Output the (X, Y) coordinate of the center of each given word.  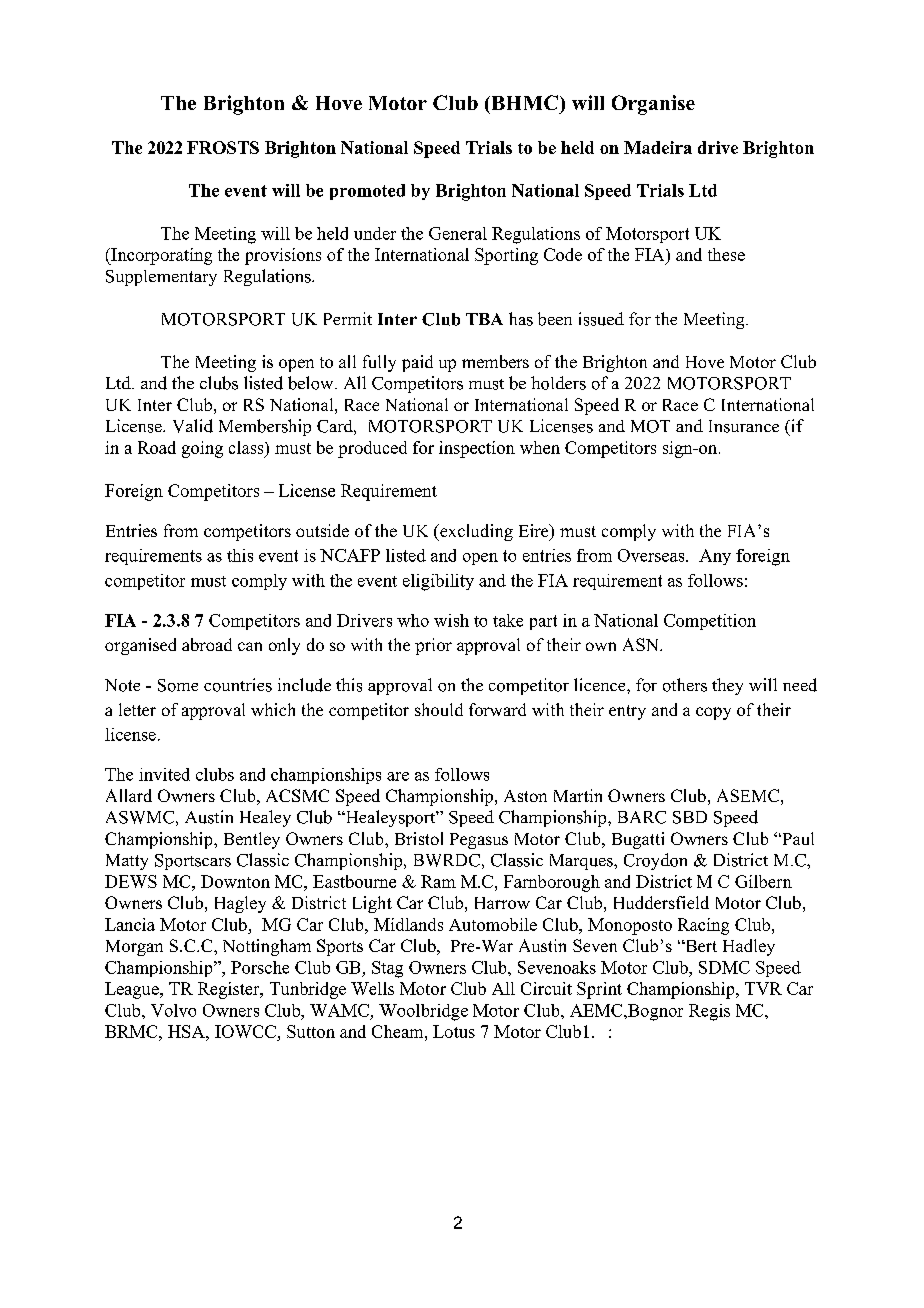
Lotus (454, 1031)
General (458, 233)
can (250, 646)
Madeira (658, 147)
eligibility (438, 582)
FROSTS (223, 147)
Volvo (173, 1010)
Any (715, 557)
